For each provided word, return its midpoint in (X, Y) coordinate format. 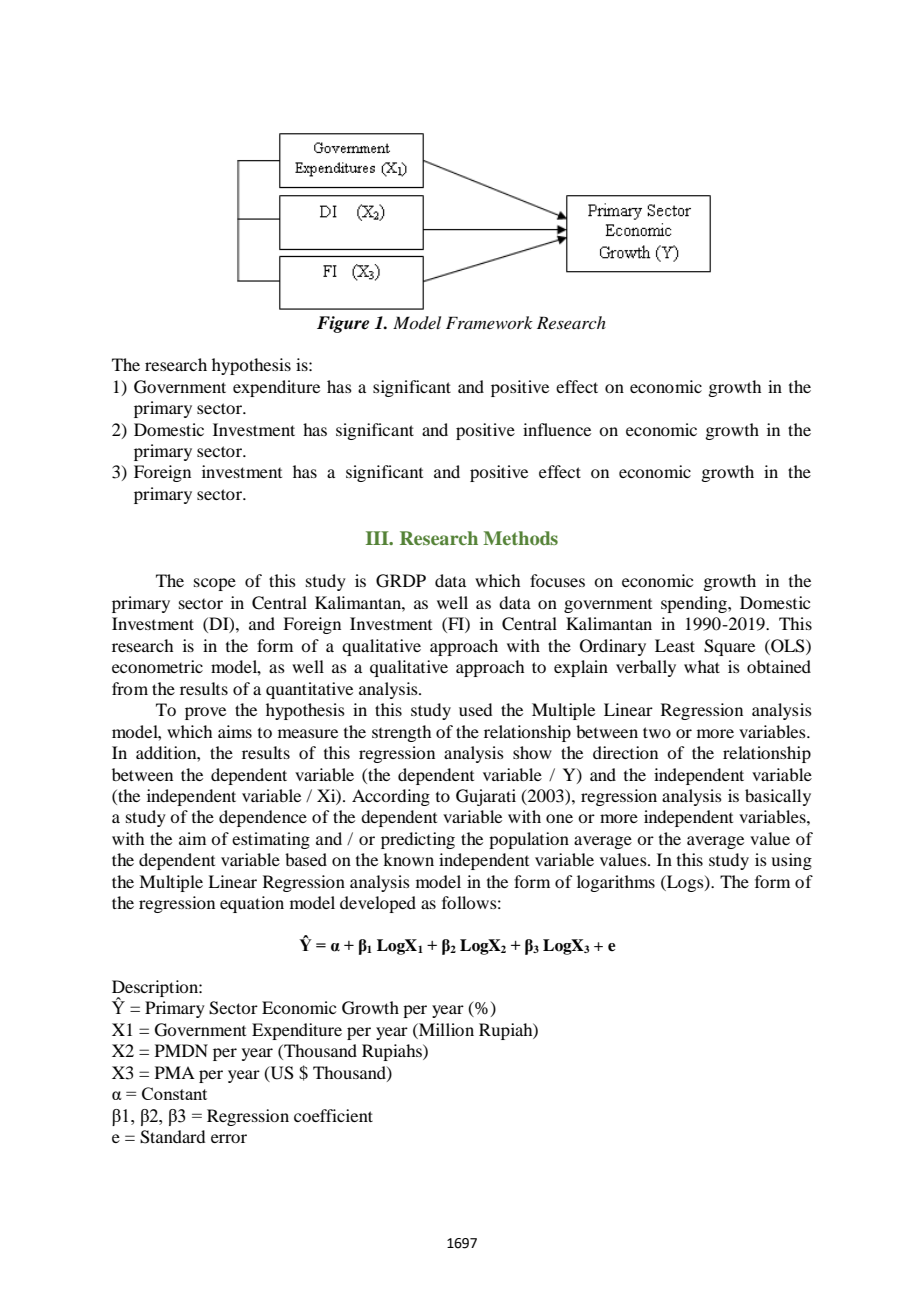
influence (557, 429)
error (229, 1138)
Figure (343, 324)
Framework (489, 322)
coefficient (333, 1115)
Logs (685, 883)
